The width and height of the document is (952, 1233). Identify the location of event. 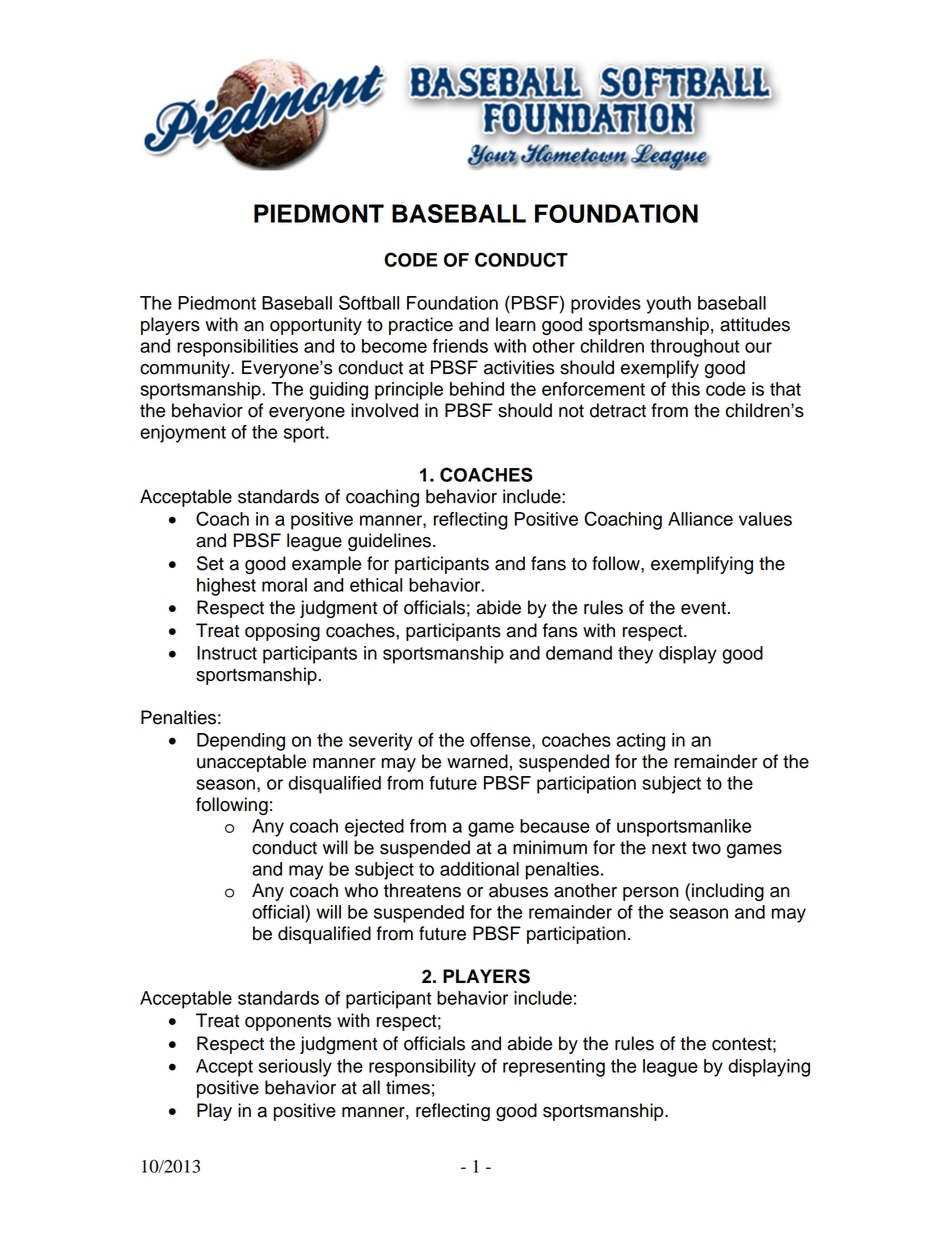
(703, 608).
